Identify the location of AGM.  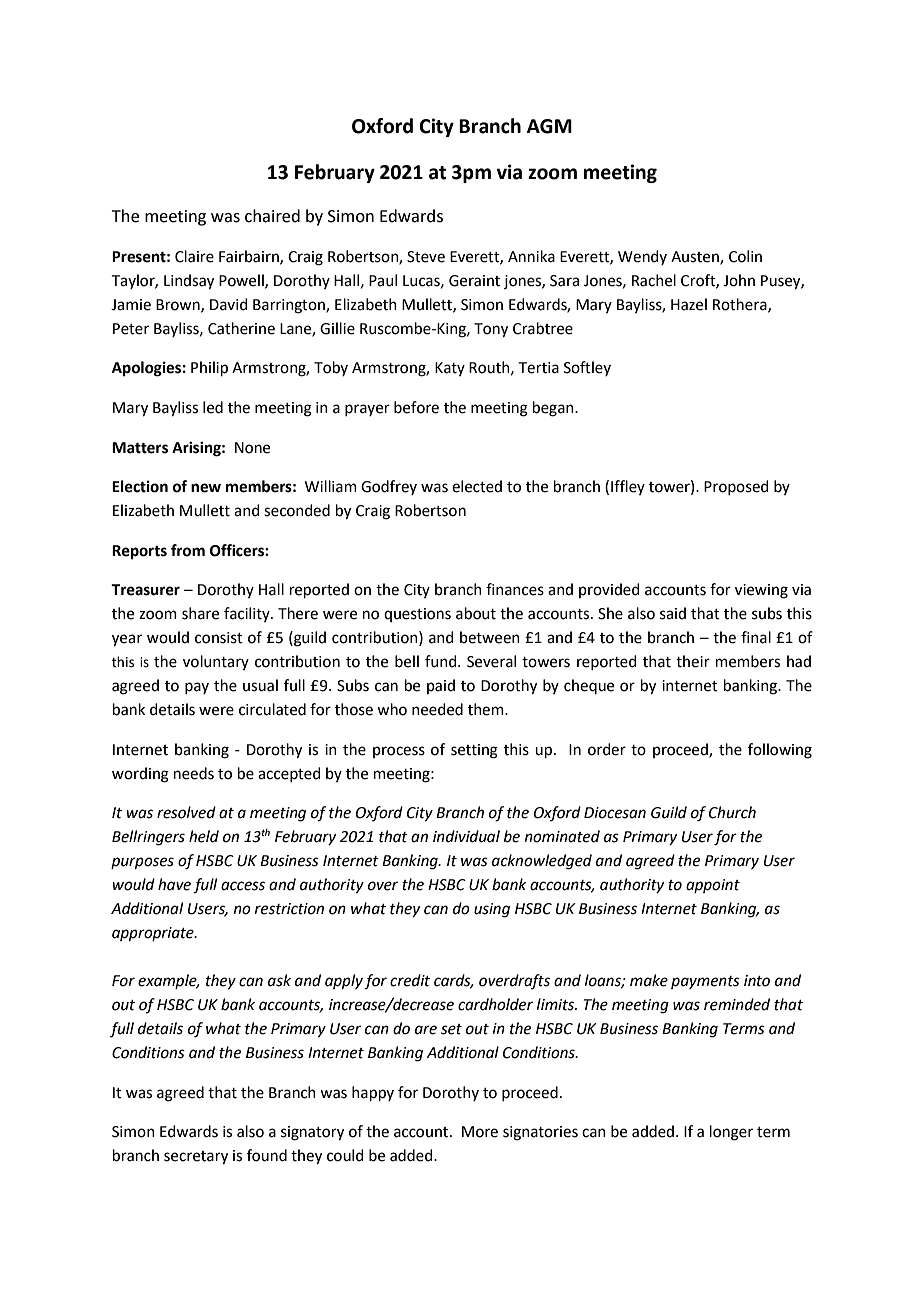
(549, 126).
